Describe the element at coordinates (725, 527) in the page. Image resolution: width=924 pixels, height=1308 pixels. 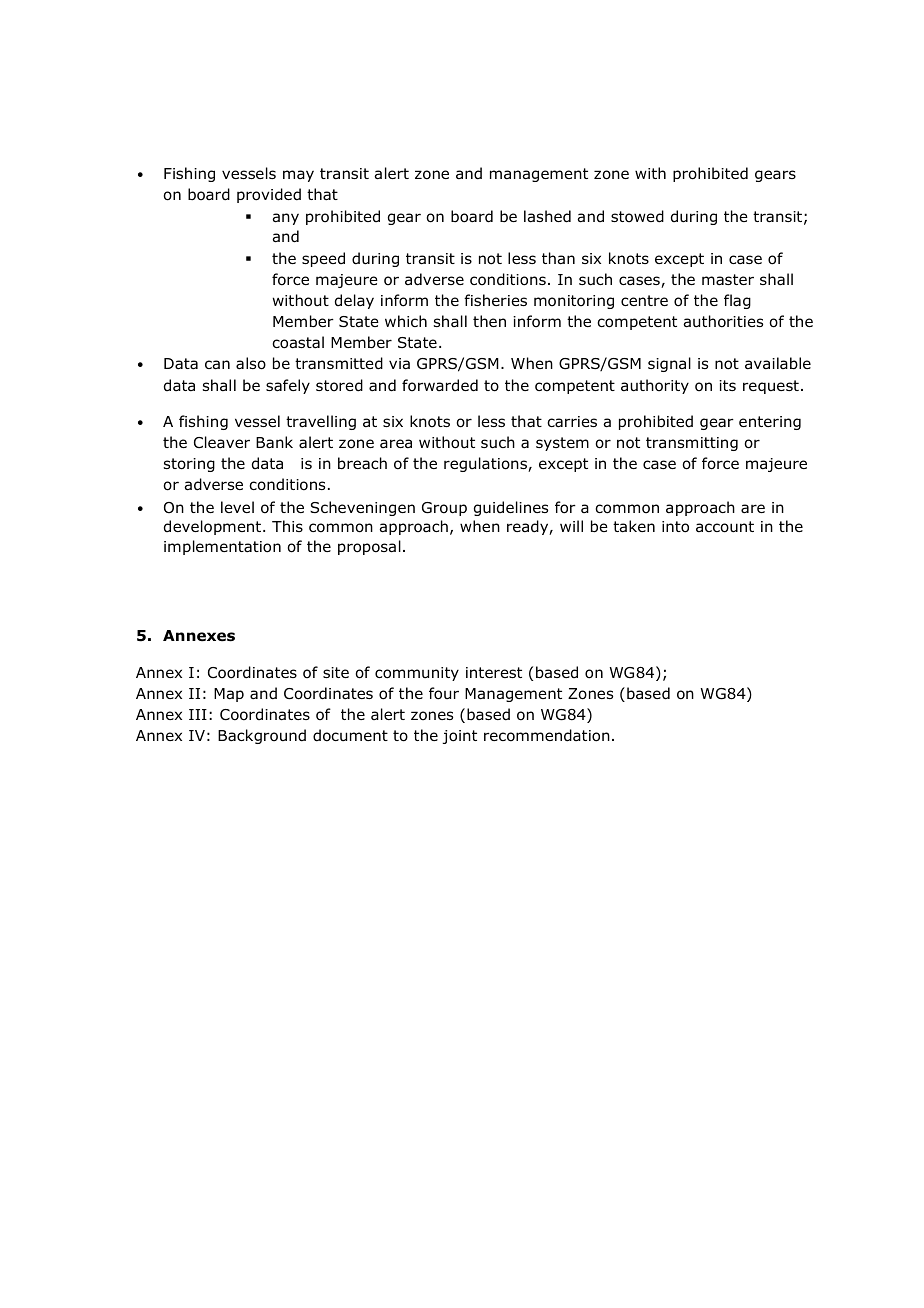
I see `account` at that location.
